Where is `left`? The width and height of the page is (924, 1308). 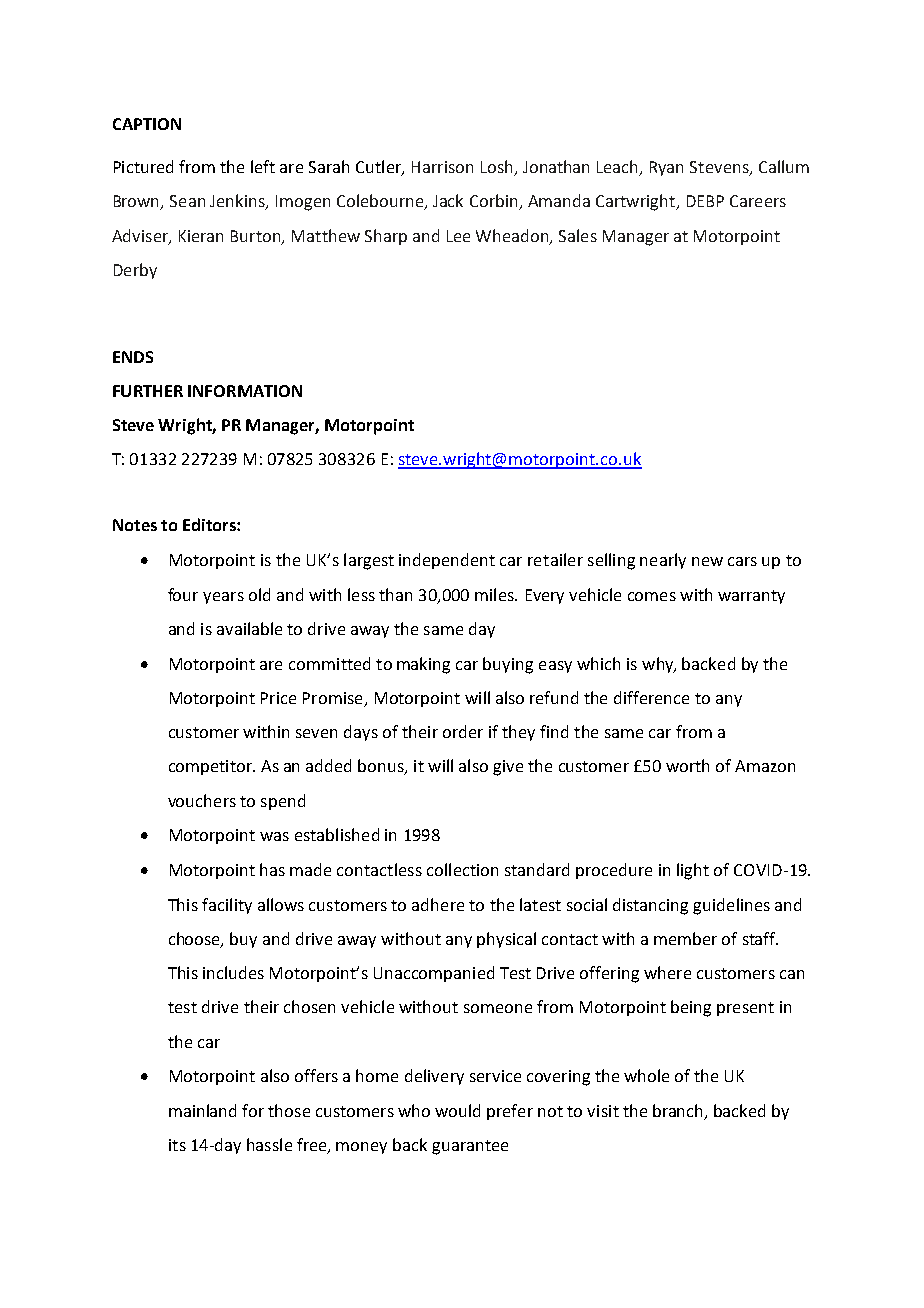 left is located at coordinates (263, 166).
